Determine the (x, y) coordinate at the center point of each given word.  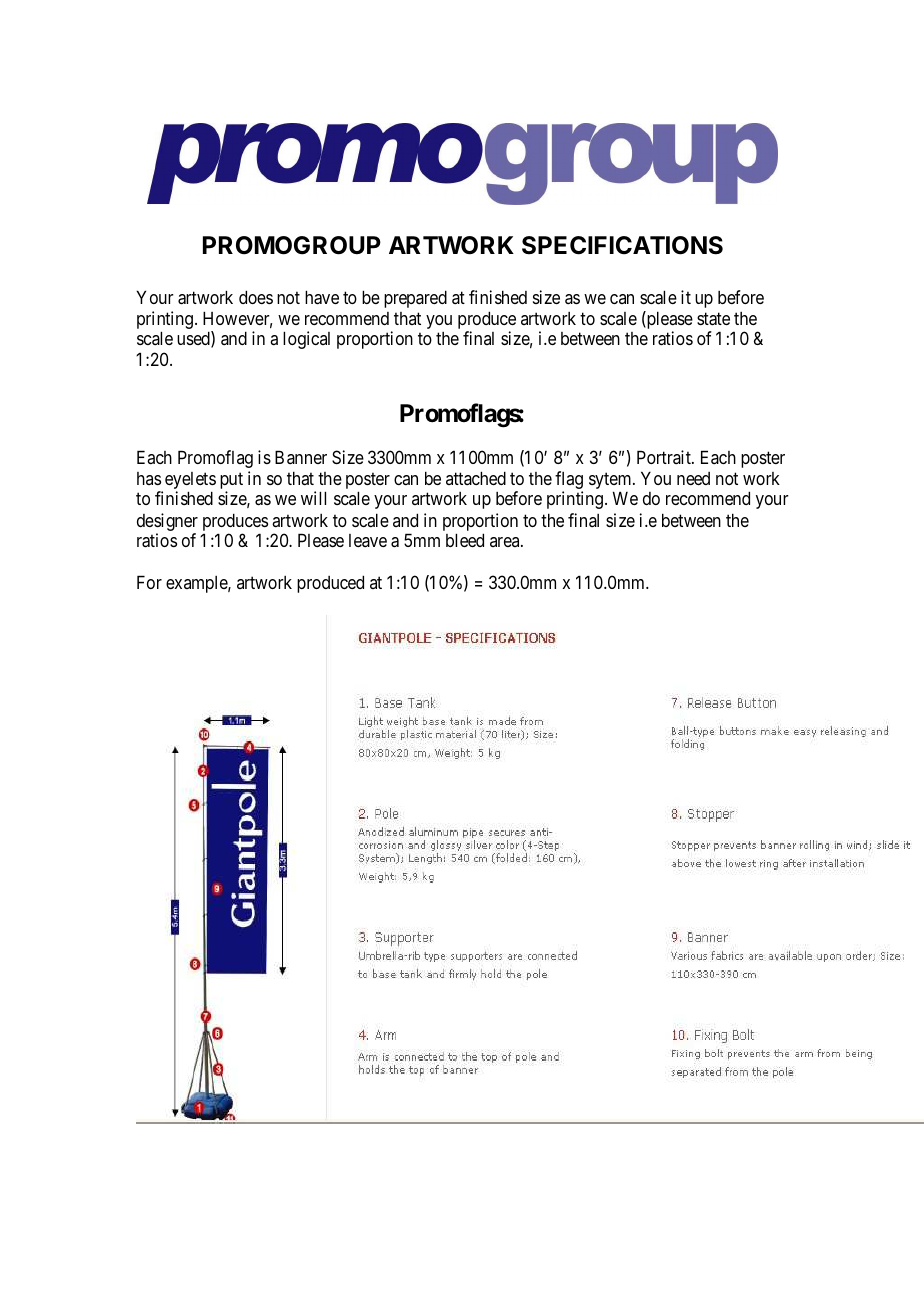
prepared (415, 299)
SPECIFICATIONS (622, 245)
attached (476, 478)
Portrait (665, 457)
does (256, 297)
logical (306, 340)
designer (167, 523)
